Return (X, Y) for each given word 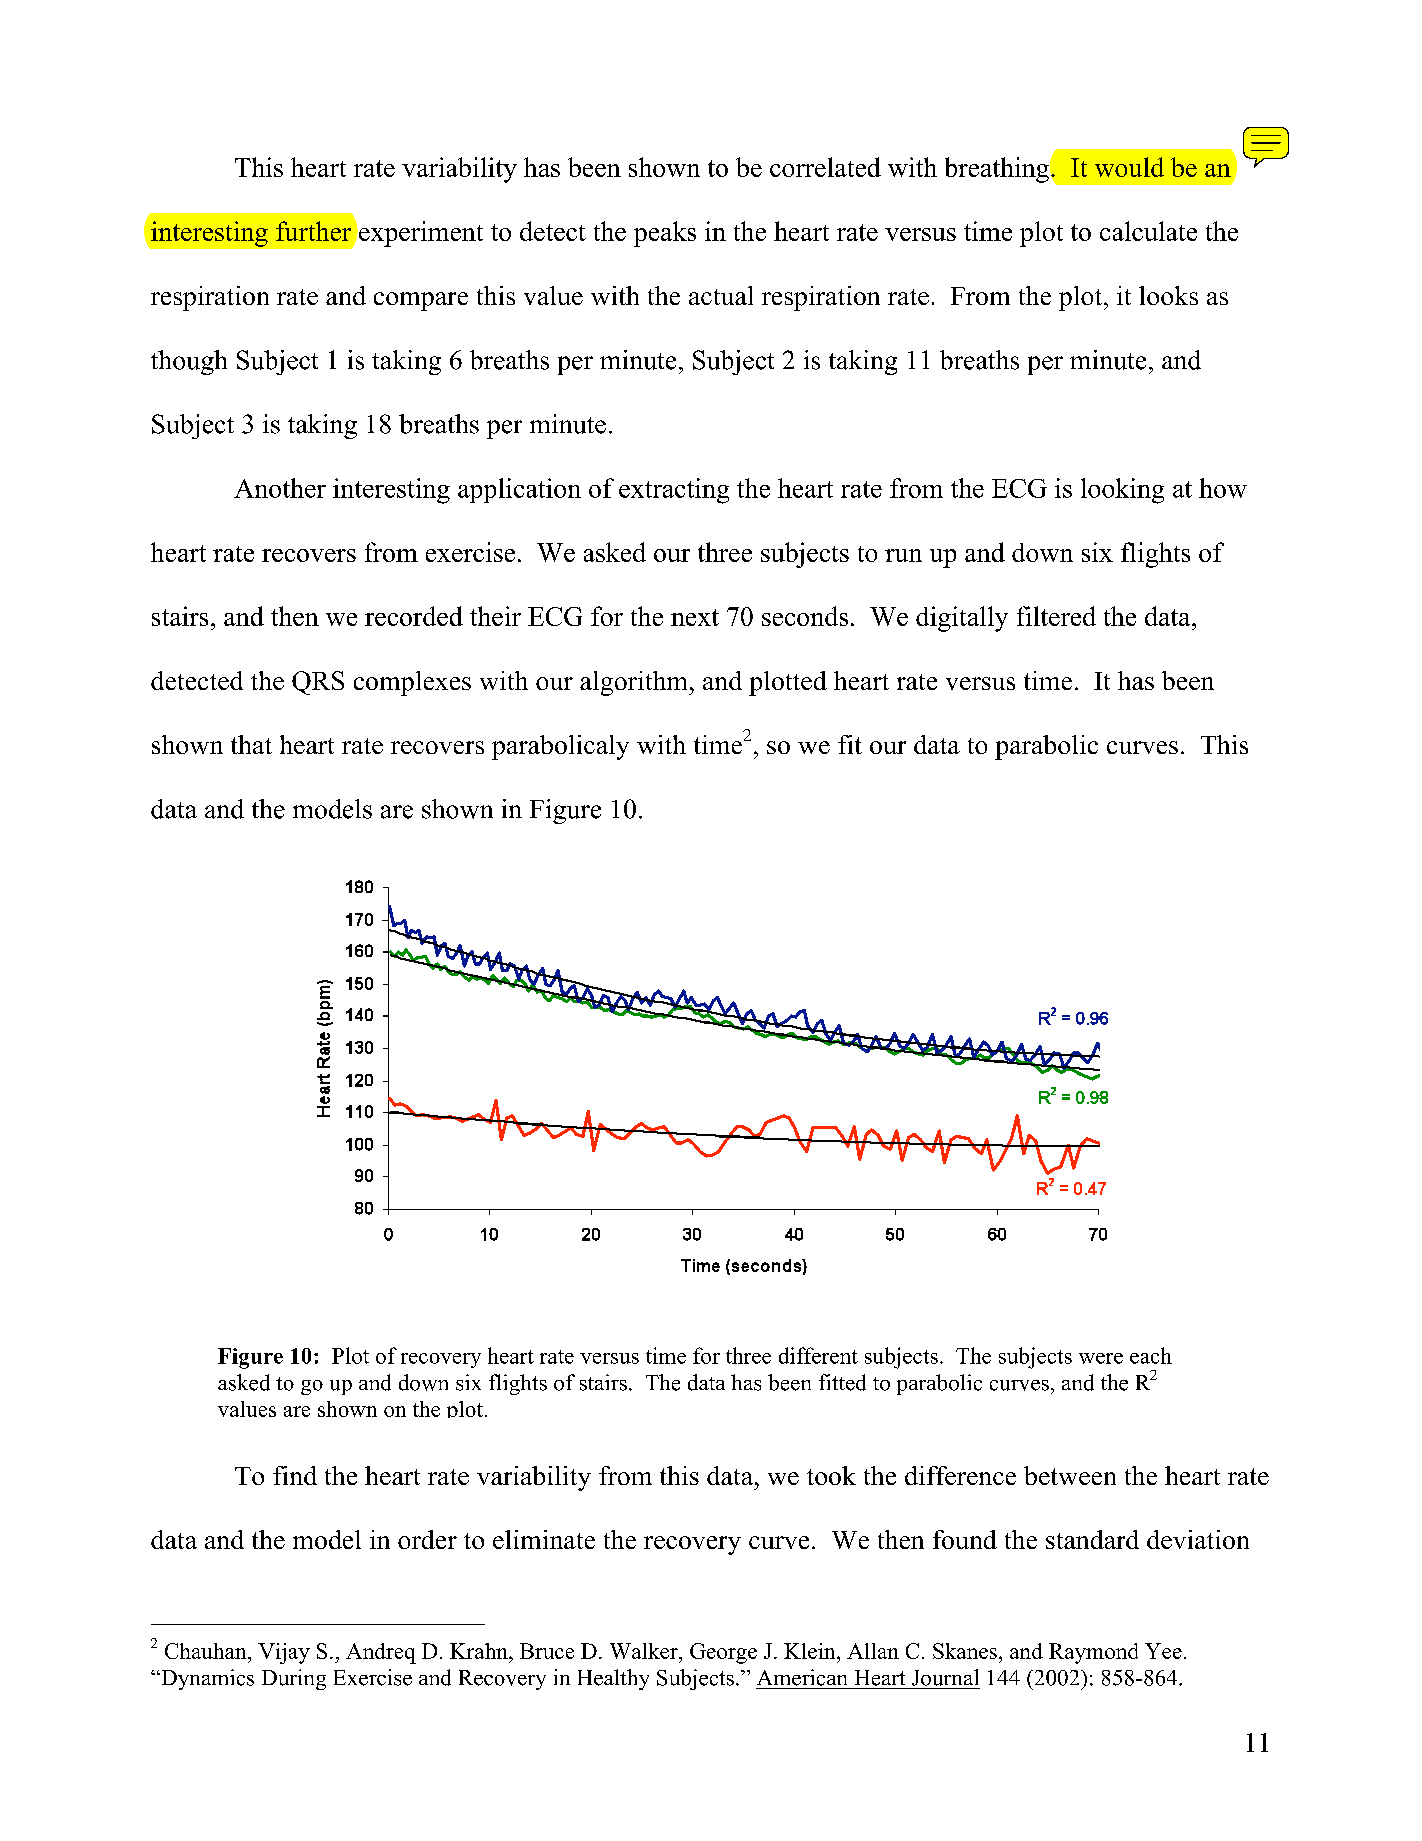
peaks (665, 234)
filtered (1056, 616)
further (313, 231)
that (251, 744)
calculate (1148, 231)
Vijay (284, 1653)
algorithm (635, 683)
